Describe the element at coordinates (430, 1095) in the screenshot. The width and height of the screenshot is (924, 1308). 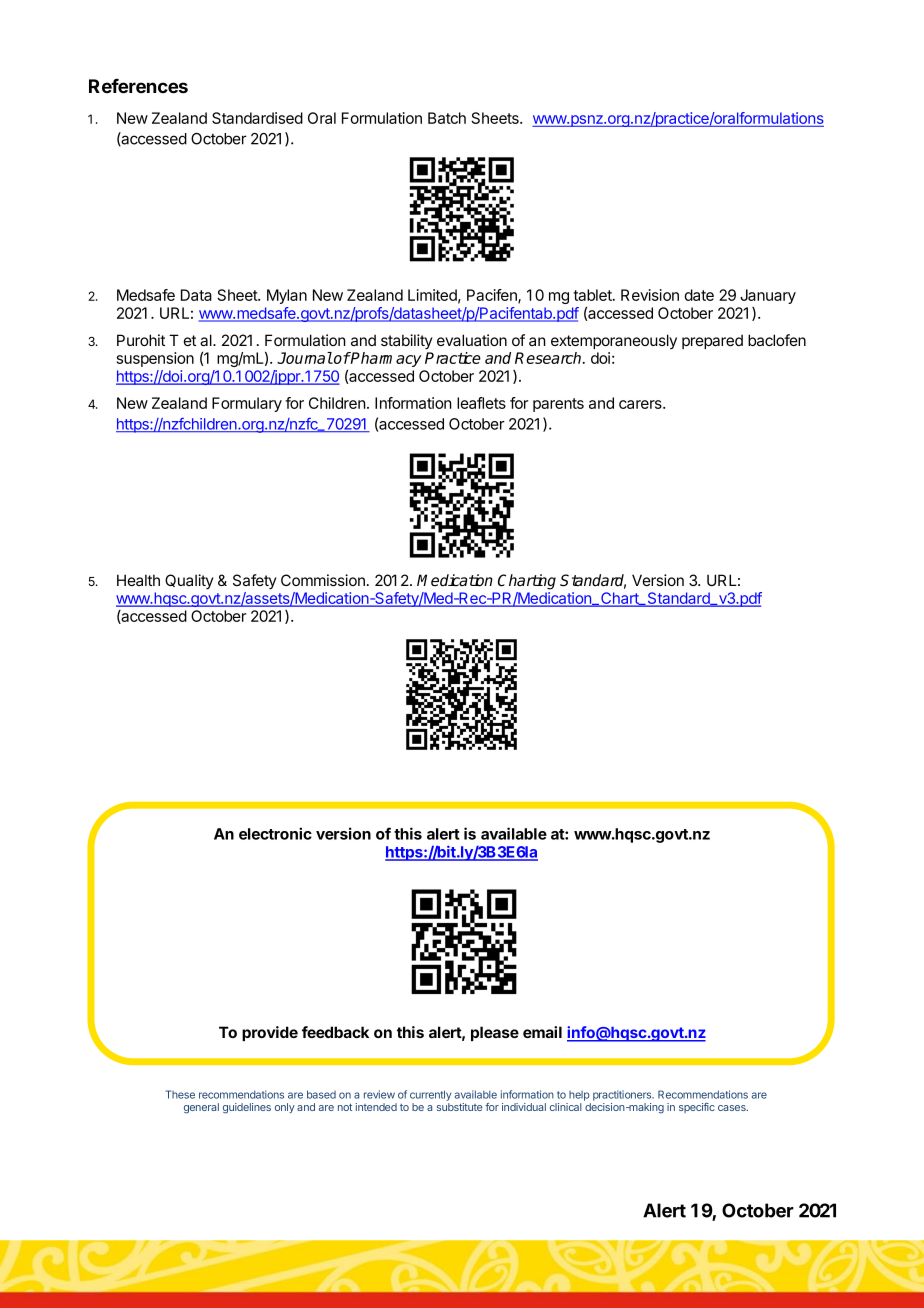
I see `currently` at that location.
